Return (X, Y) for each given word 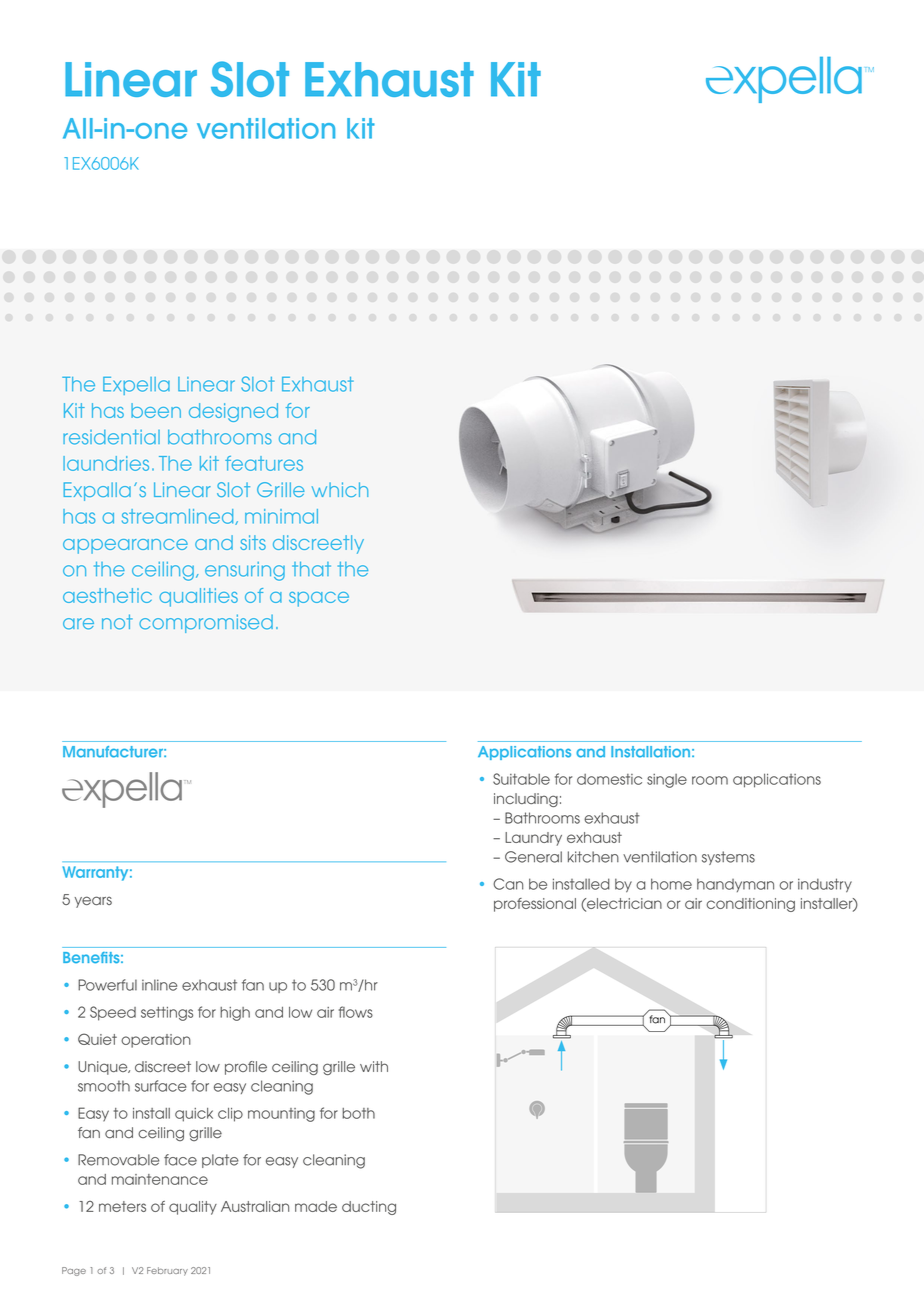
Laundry (533, 839)
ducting (369, 1208)
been (156, 410)
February (167, 1271)
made (316, 1206)
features (264, 463)
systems (728, 858)
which (340, 489)
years (93, 902)
